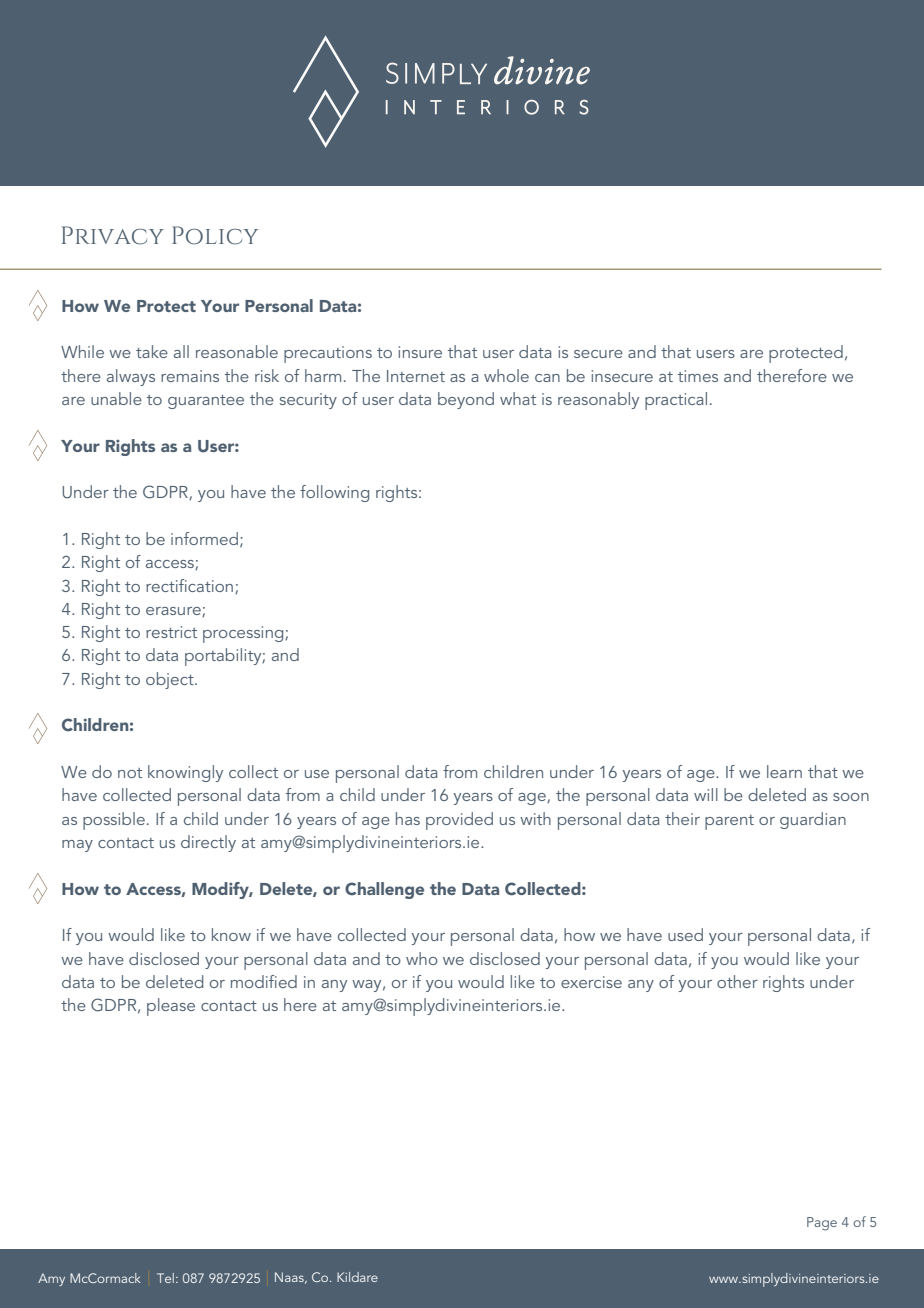  I want to click on insure, so click(420, 352).
